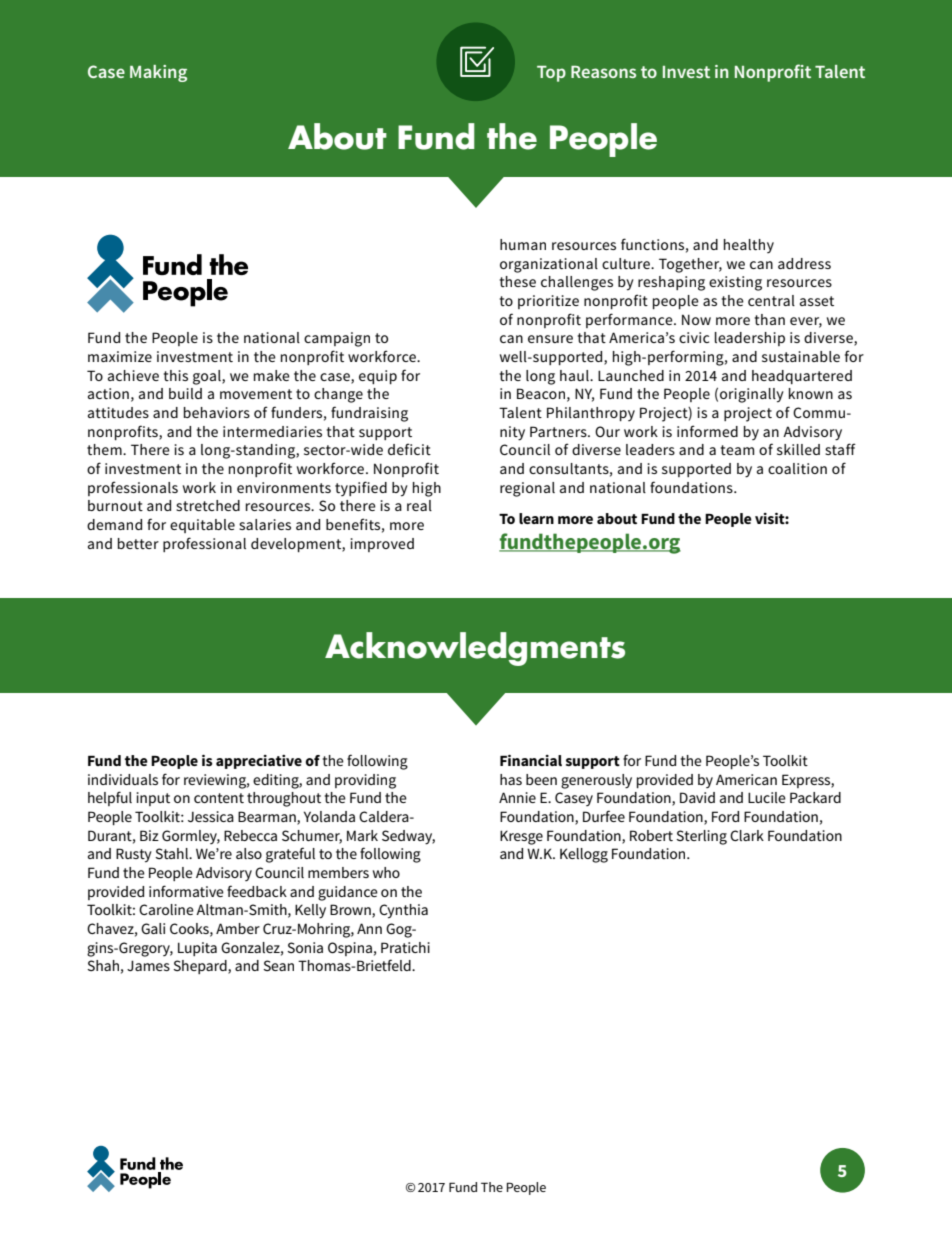 The height and width of the screenshot is (1233, 952). Describe the element at coordinates (259, 762) in the screenshot. I see `appreciative` at that location.
